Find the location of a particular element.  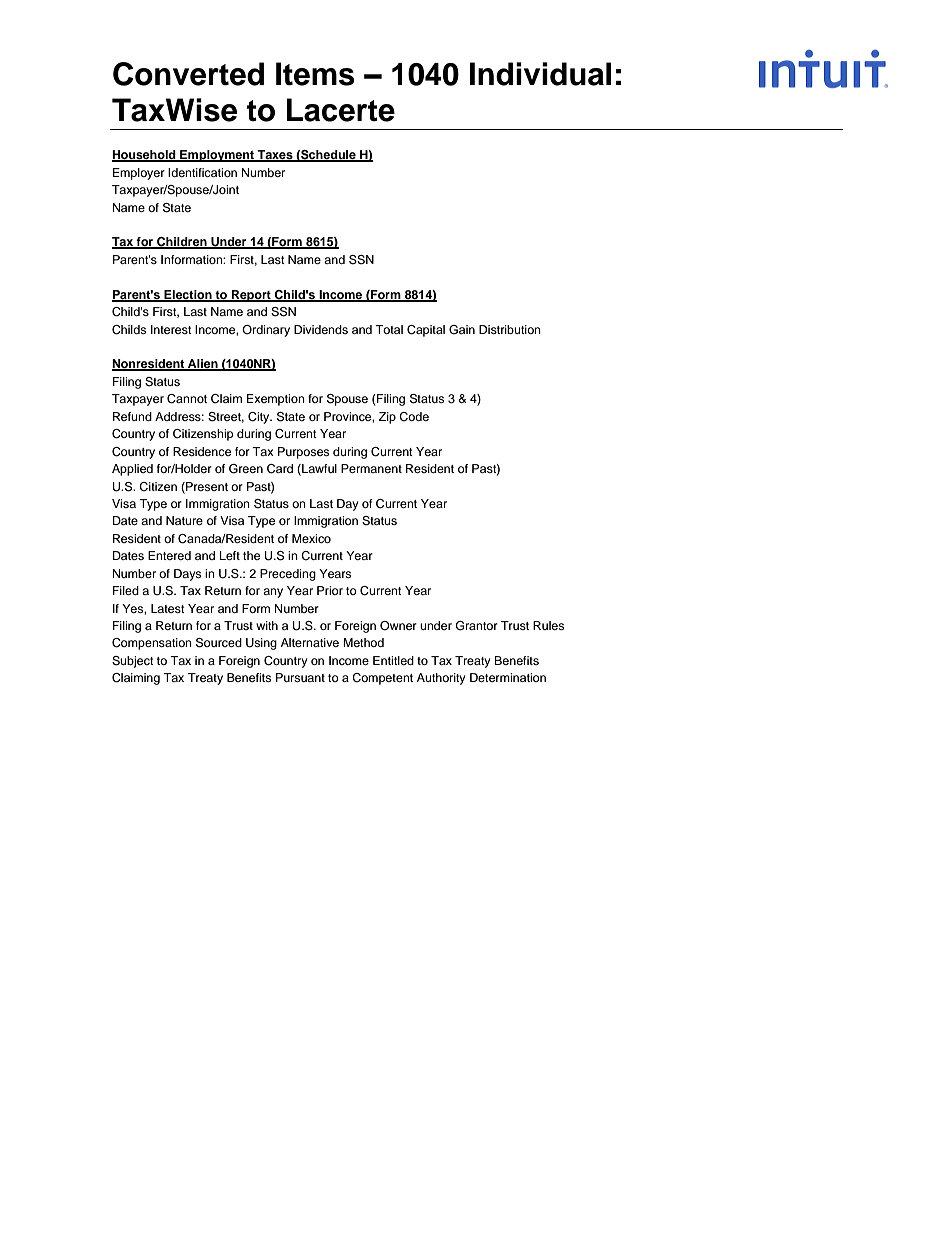

Permanent is located at coordinates (371, 468).
